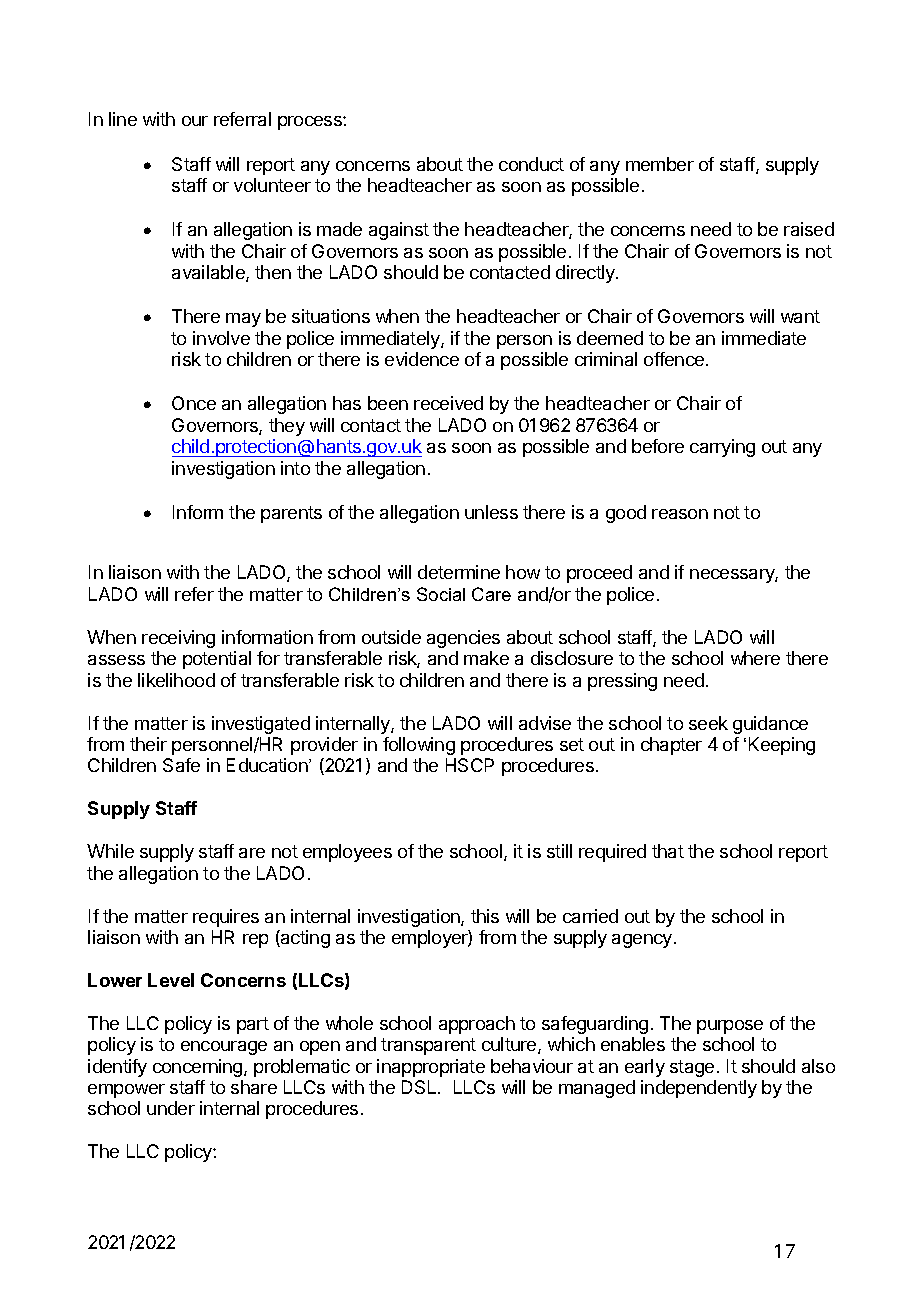 This screenshot has height=1308, width=924. What do you see at coordinates (531, 164) in the screenshot?
I see `conduct` at bounding box center [531, 164].
